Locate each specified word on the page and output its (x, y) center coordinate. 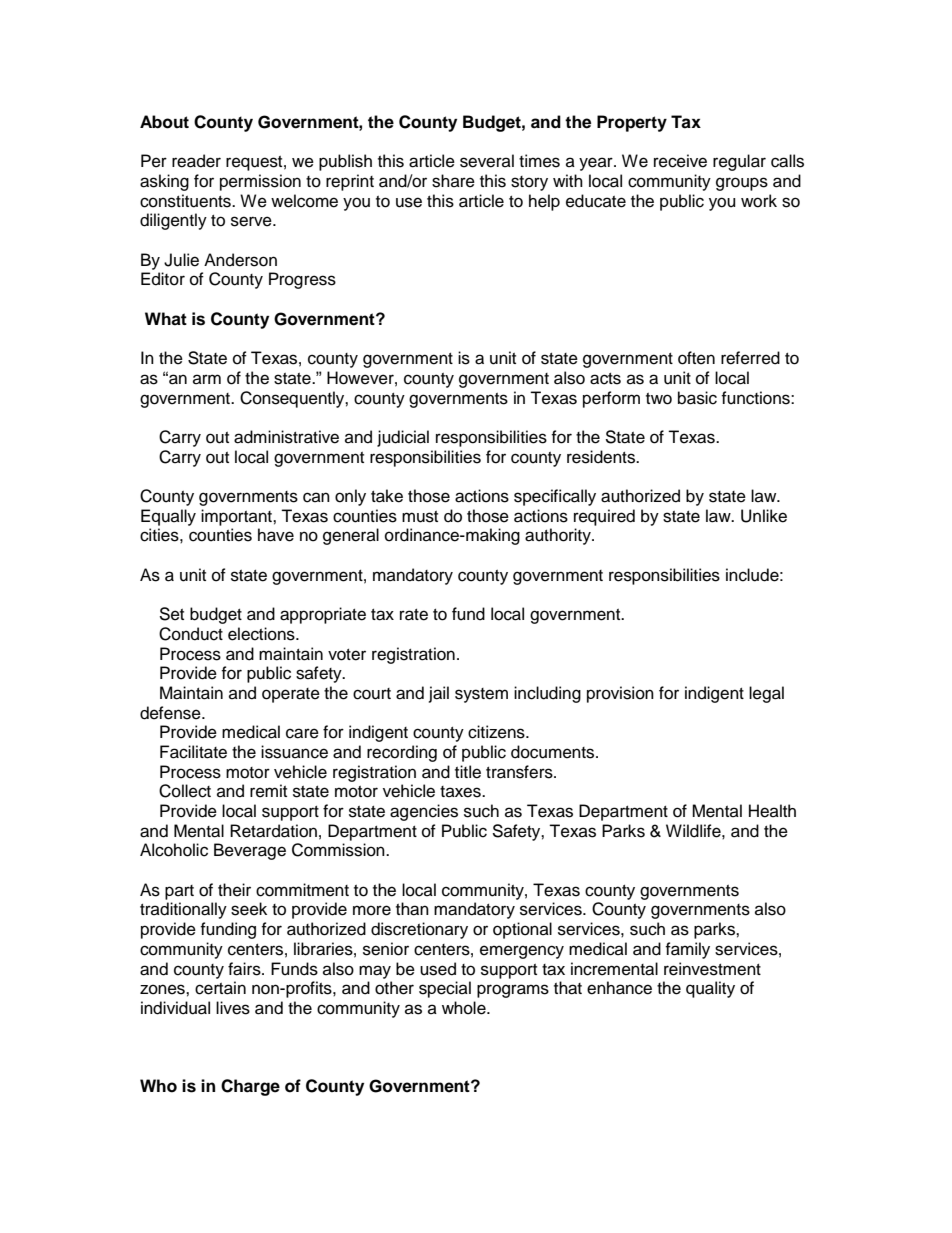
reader (196, 161)
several (487, 161)
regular (739, 162)
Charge (250, 1087)
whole (465, 1008)
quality (710, 989)
